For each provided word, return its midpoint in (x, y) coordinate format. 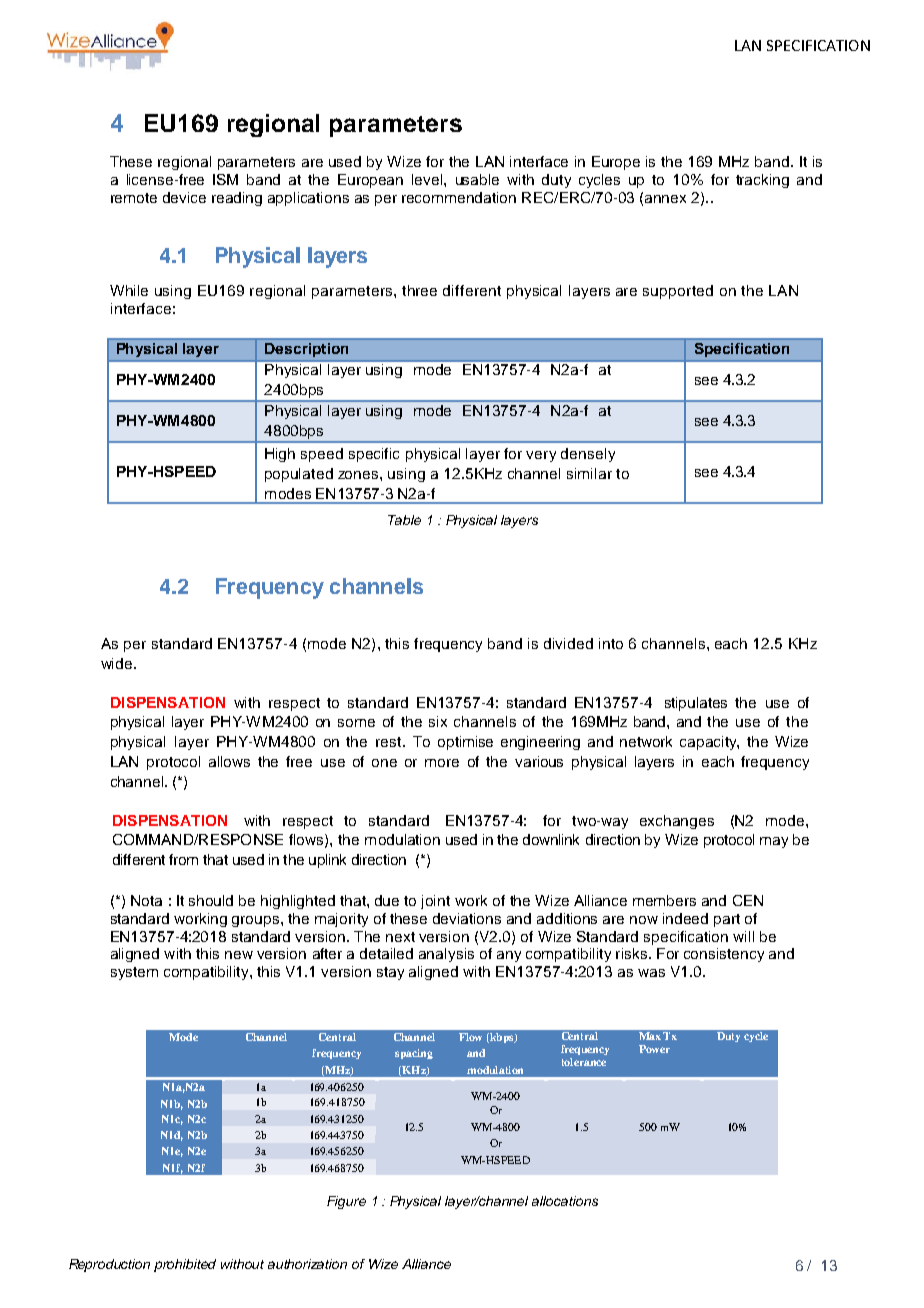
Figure (346, 1202)
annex (665, 199)
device (184, 197)
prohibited (185, 1265)
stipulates (696, 704)
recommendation (459, 197)
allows (229, 761)
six (438, 721)
